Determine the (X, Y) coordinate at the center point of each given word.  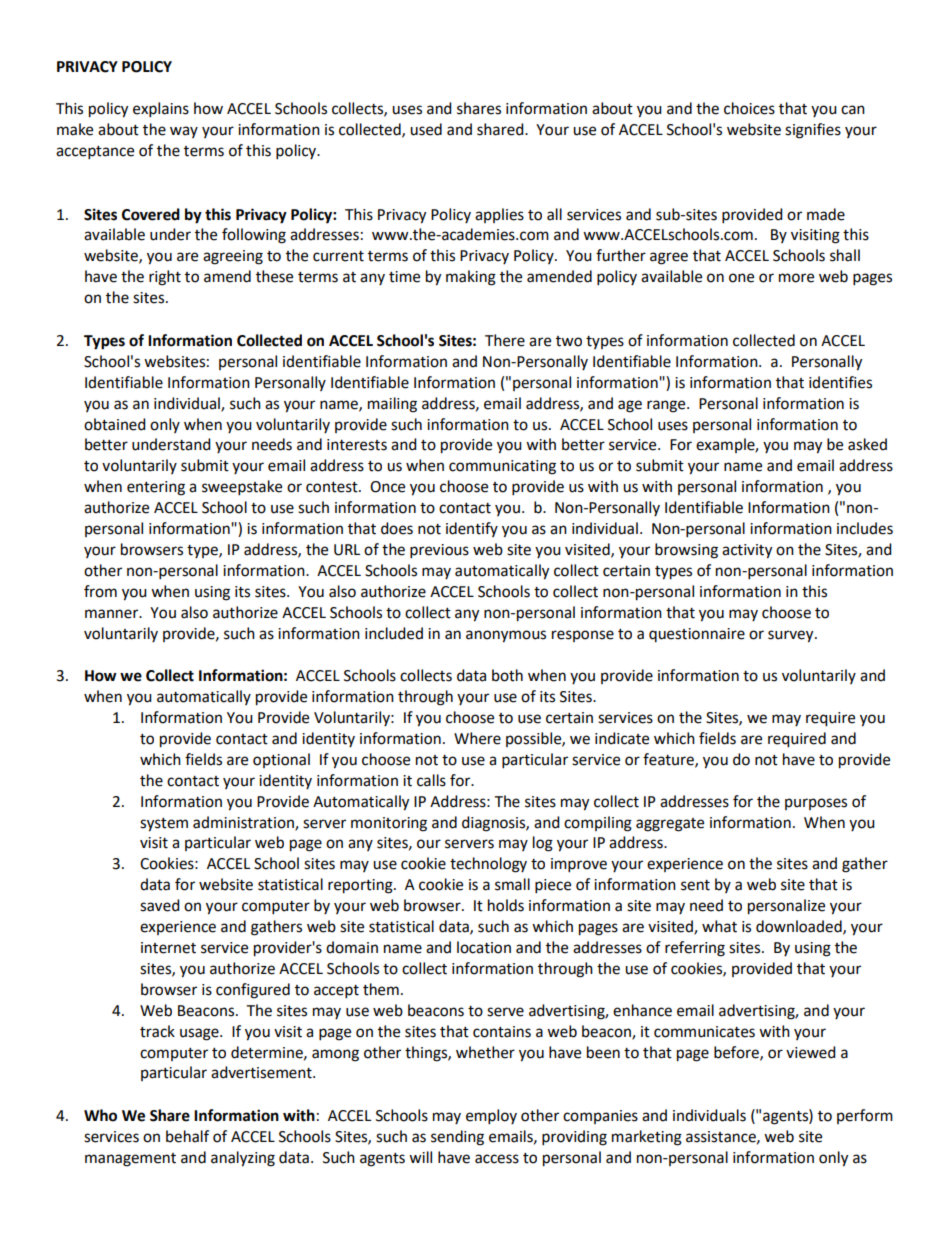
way (184, 132)
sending (457, 1138)
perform (865, 1116)
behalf (187, 1136)
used (426, 129)
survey (792, 636)
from (100, 591)
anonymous (506, 636)
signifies (813, 131)
